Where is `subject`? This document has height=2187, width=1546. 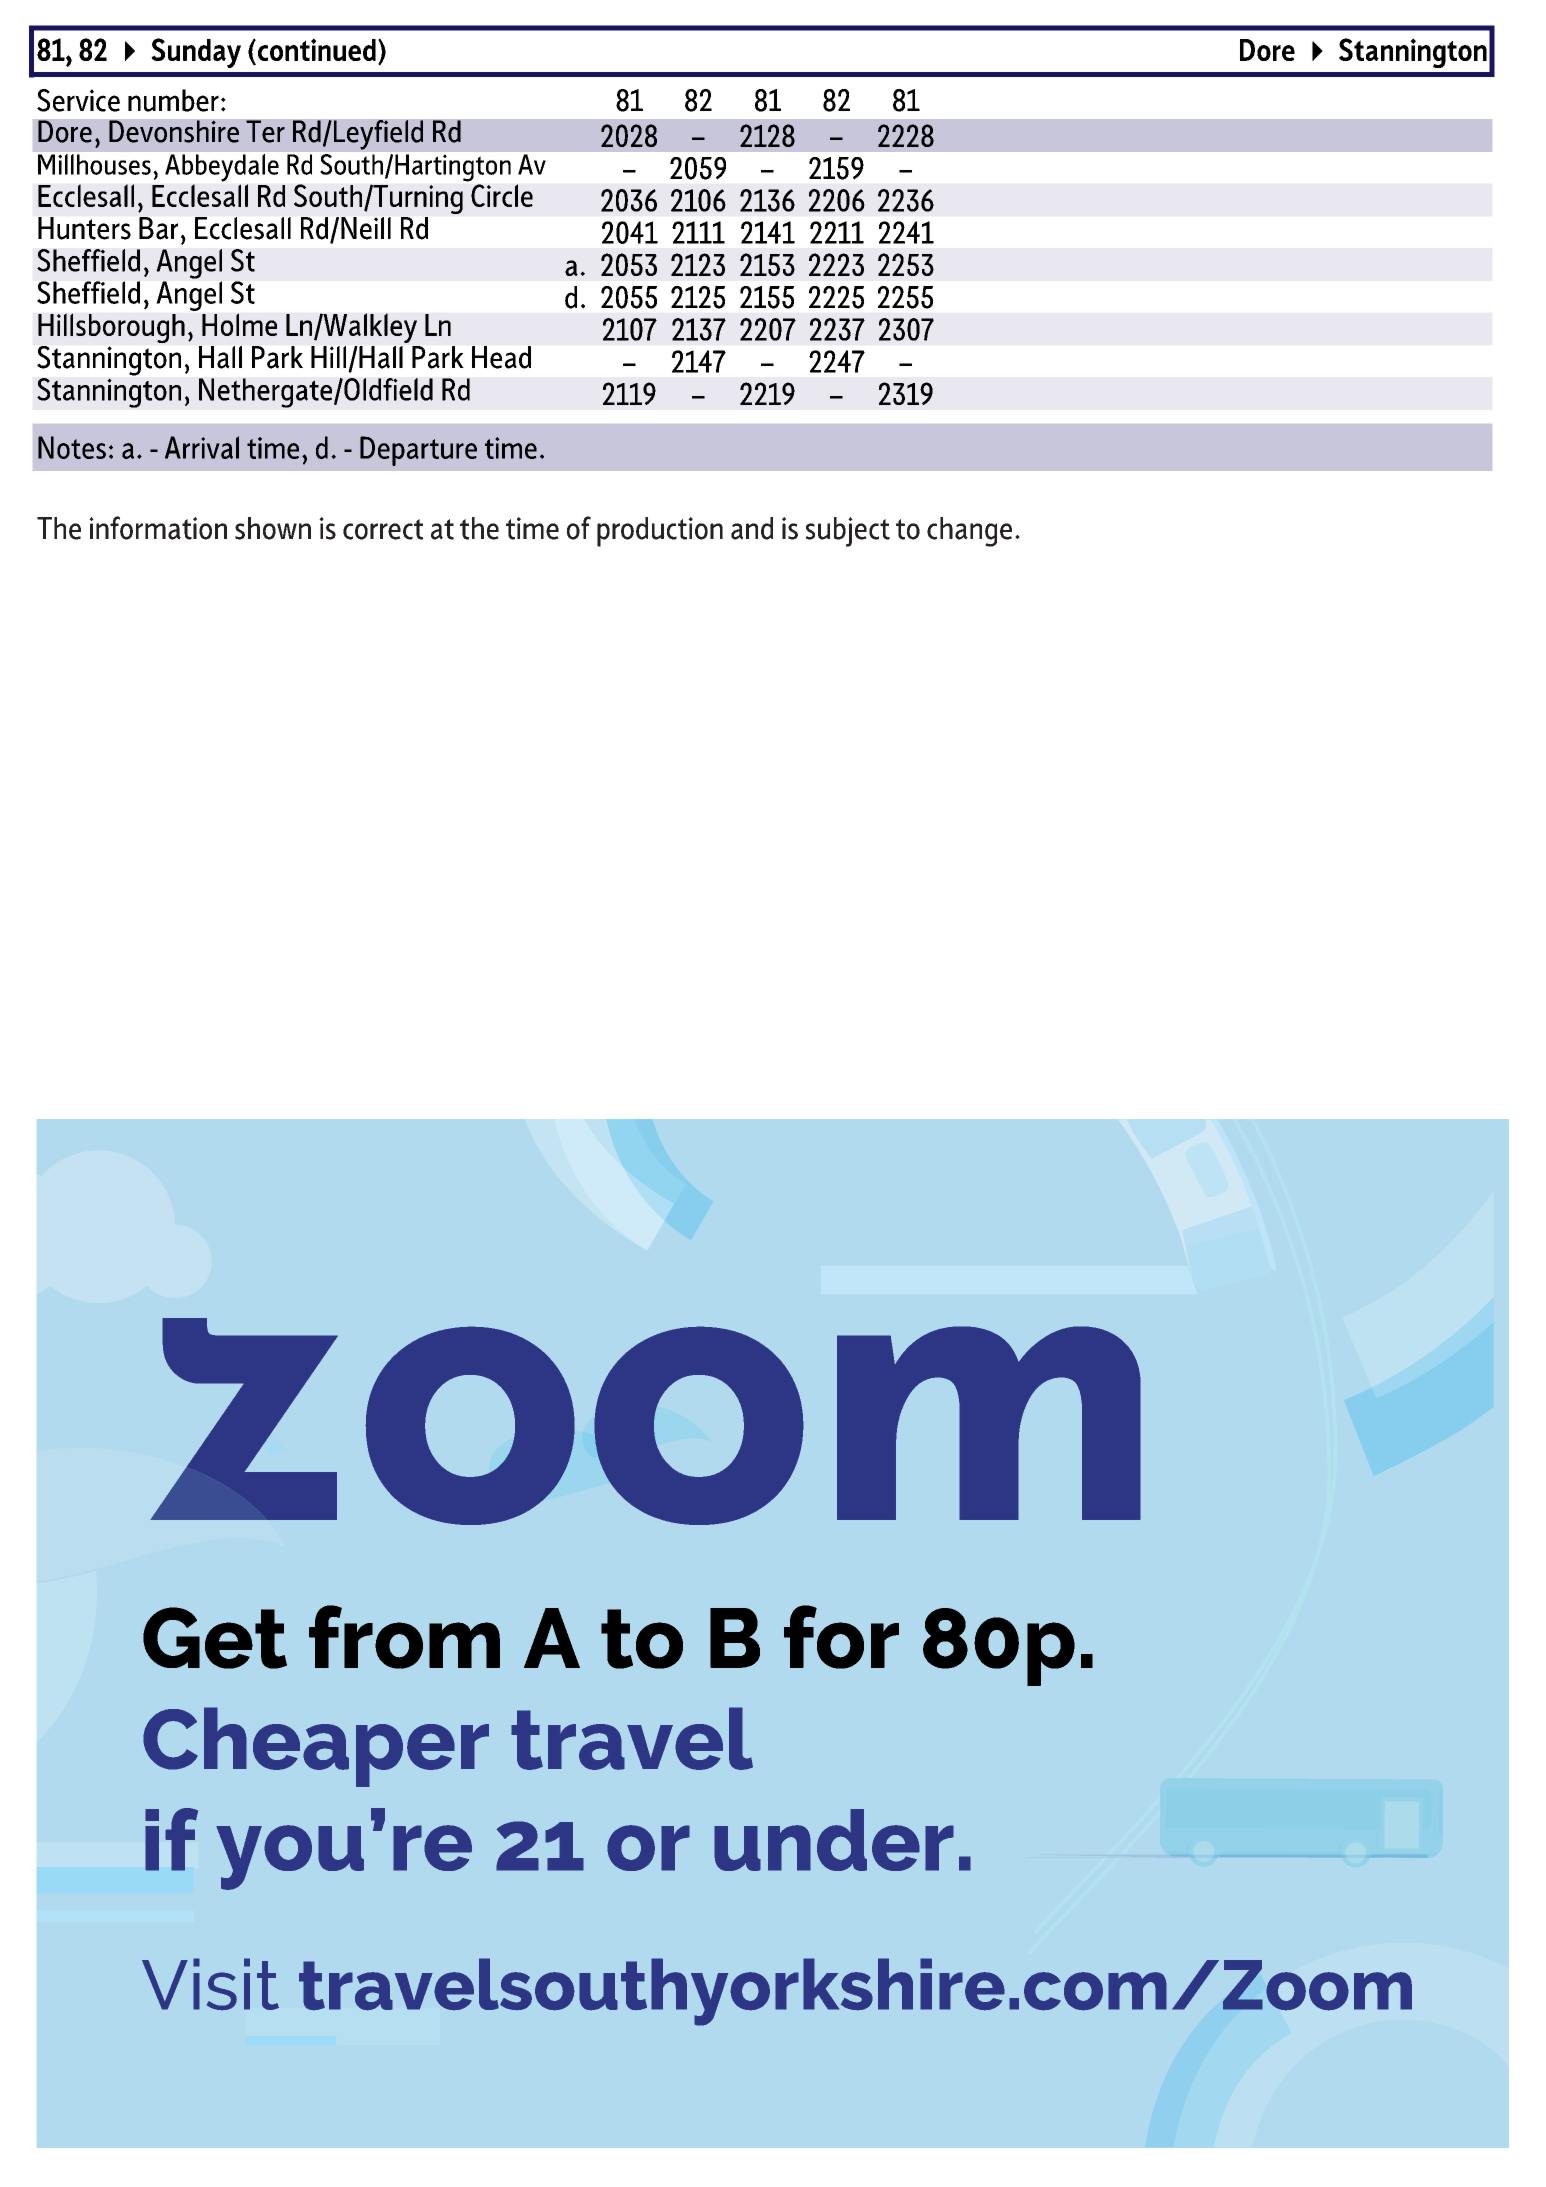 subject is located at coordinates (848, 532).
